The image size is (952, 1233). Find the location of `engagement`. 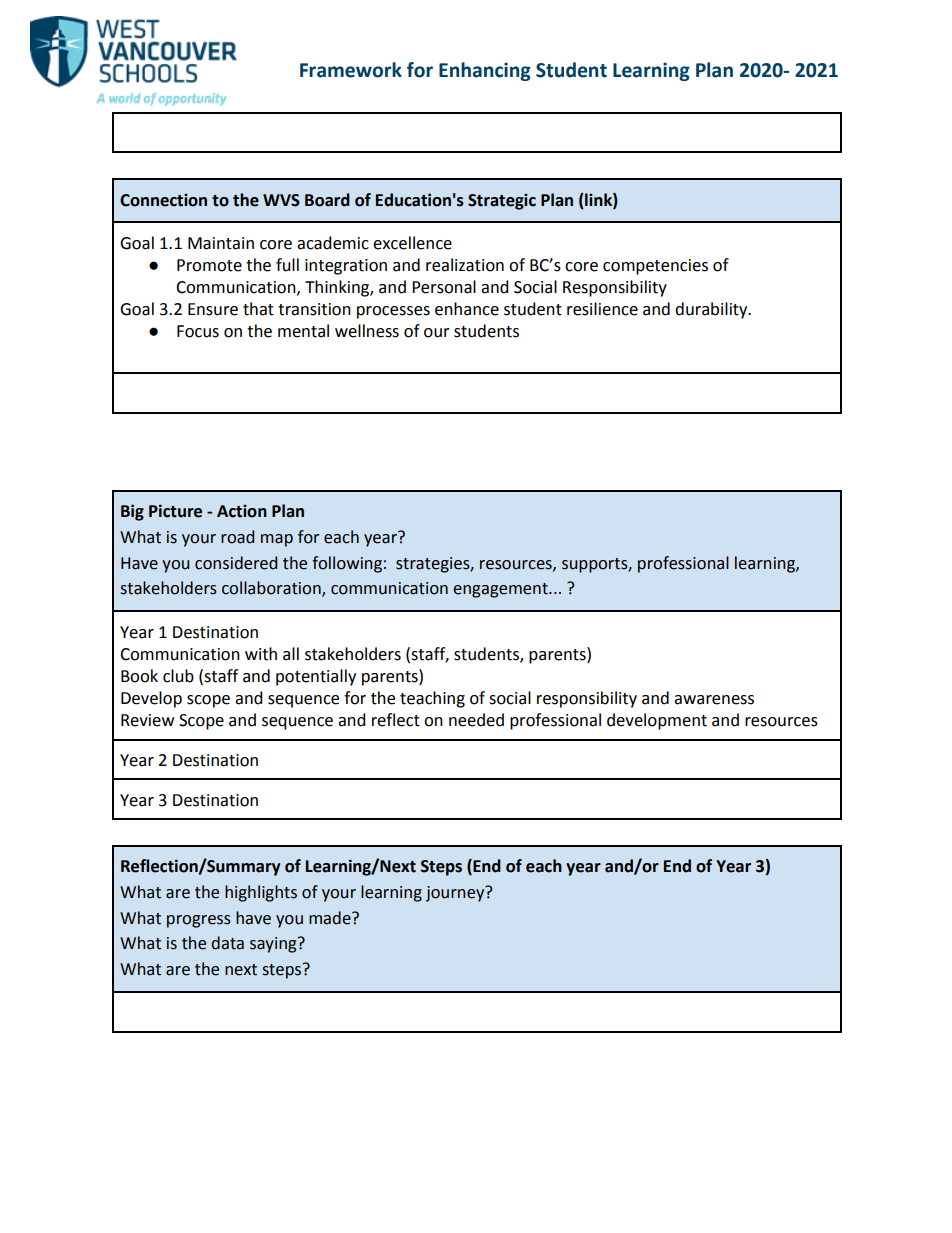

engagement is located at coordinates (501, 590).
